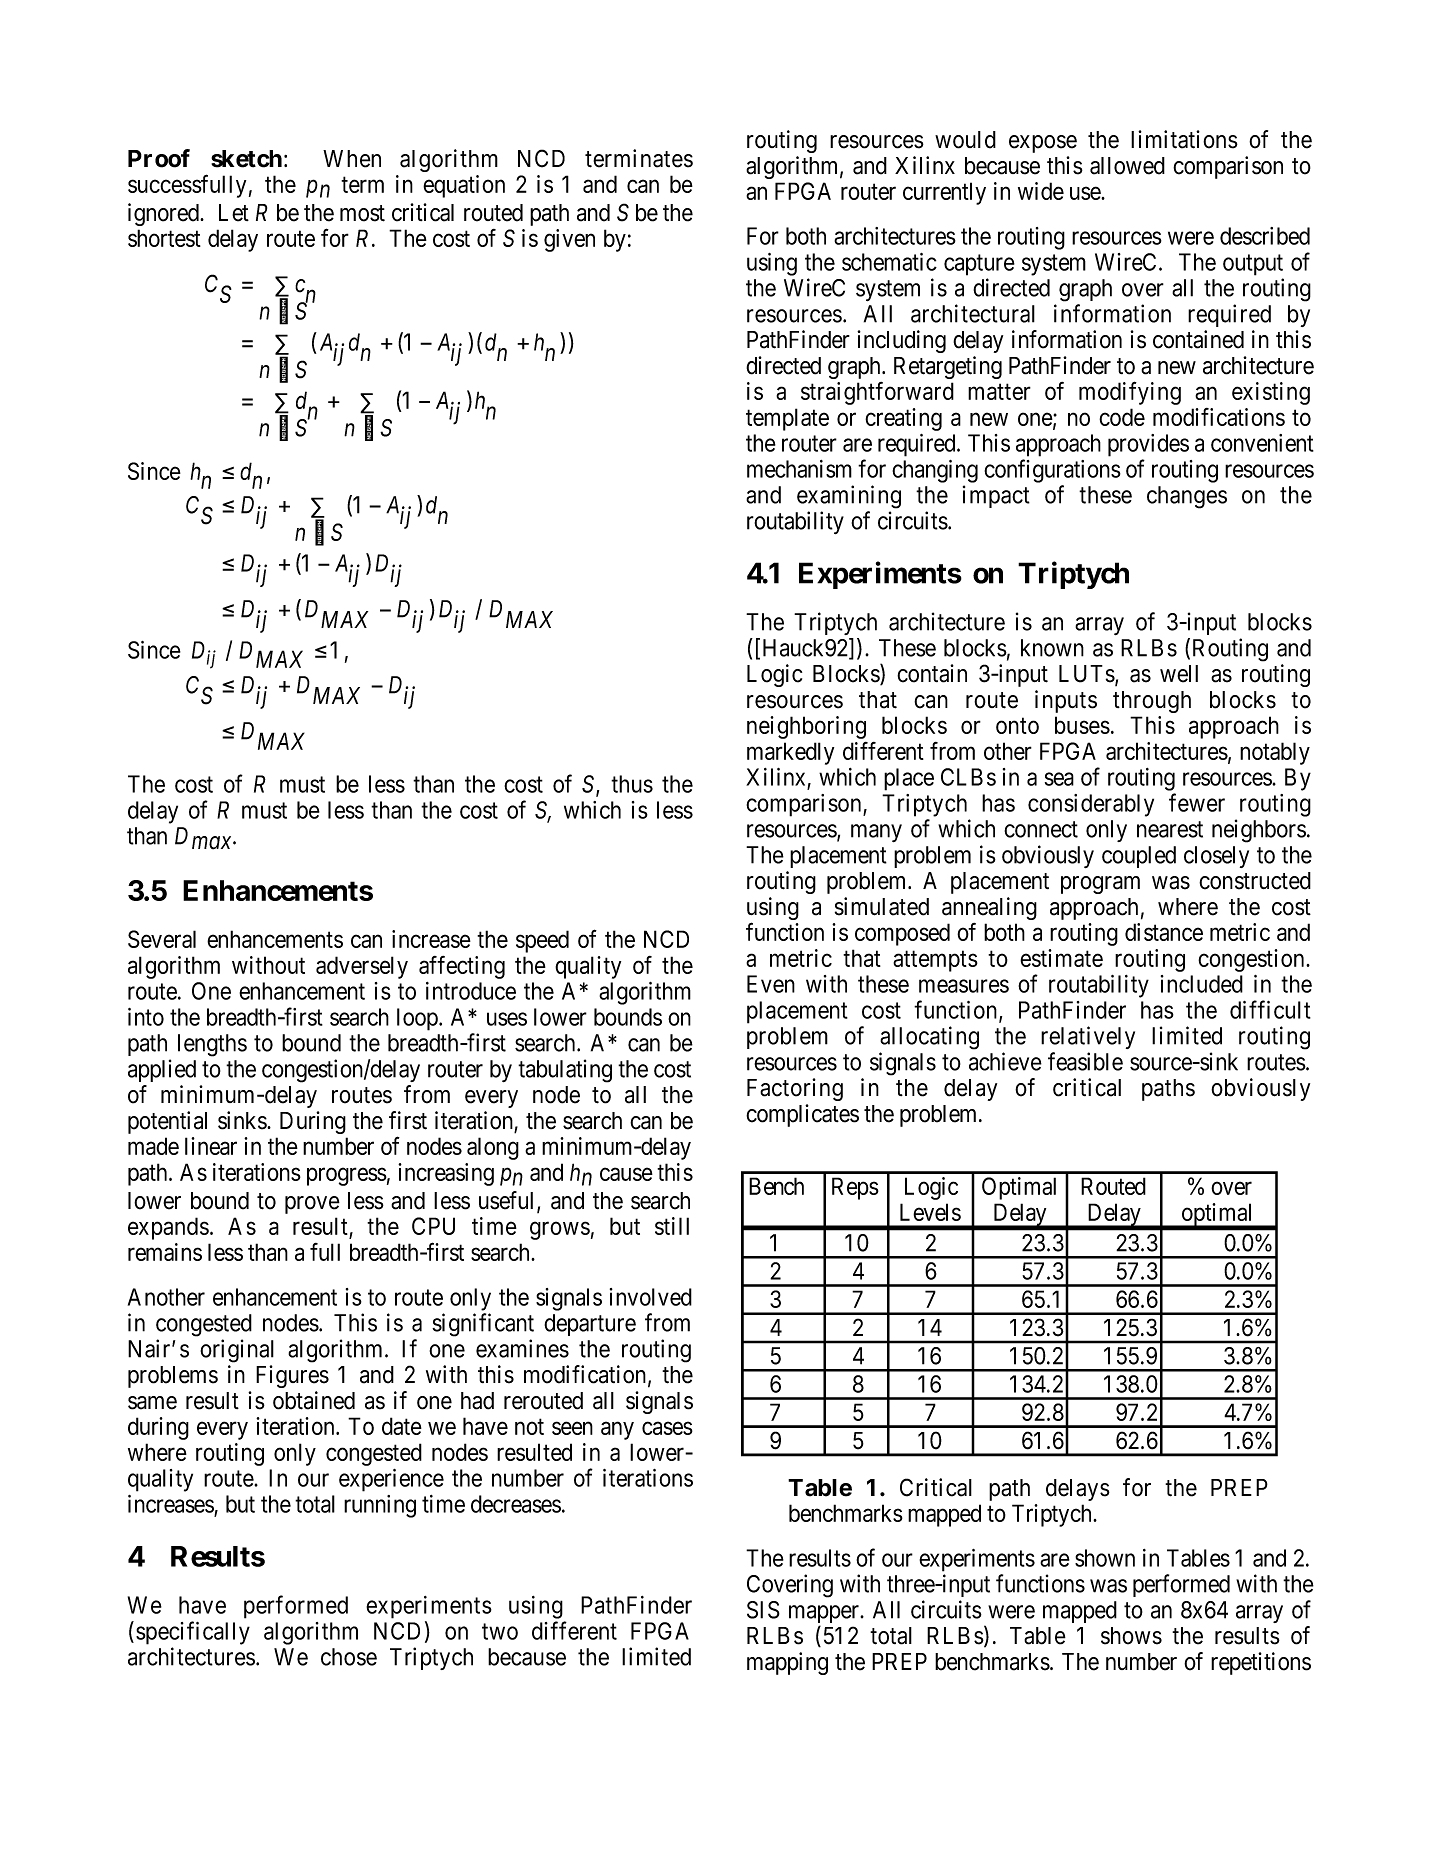  I want to click on shortest, so click(164, 238).
